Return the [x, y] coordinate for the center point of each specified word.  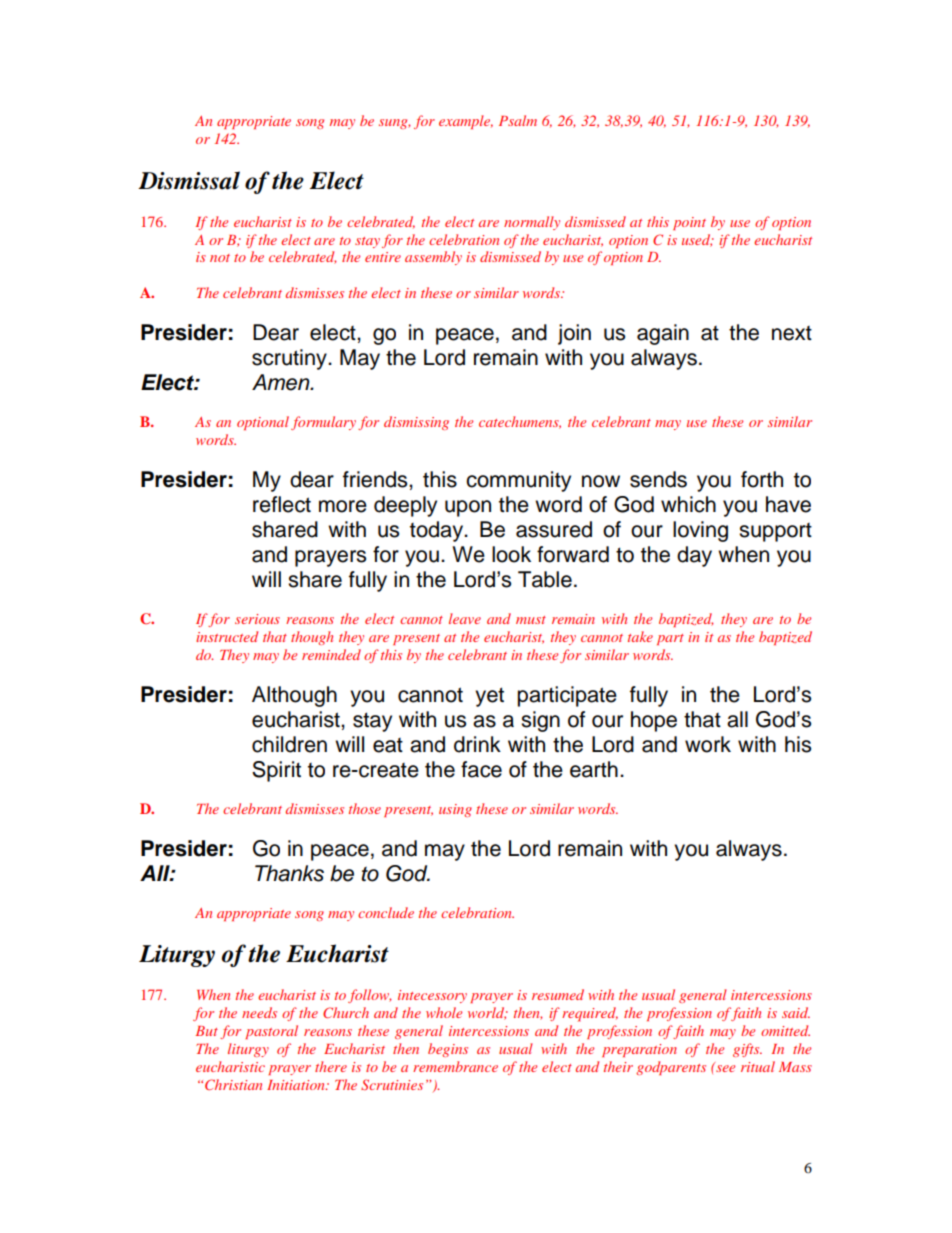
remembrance [455, 1066]
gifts [747, 1050]
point [689, 223]
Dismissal [189, 180]
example [466, 122]
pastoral [271, 1032]
